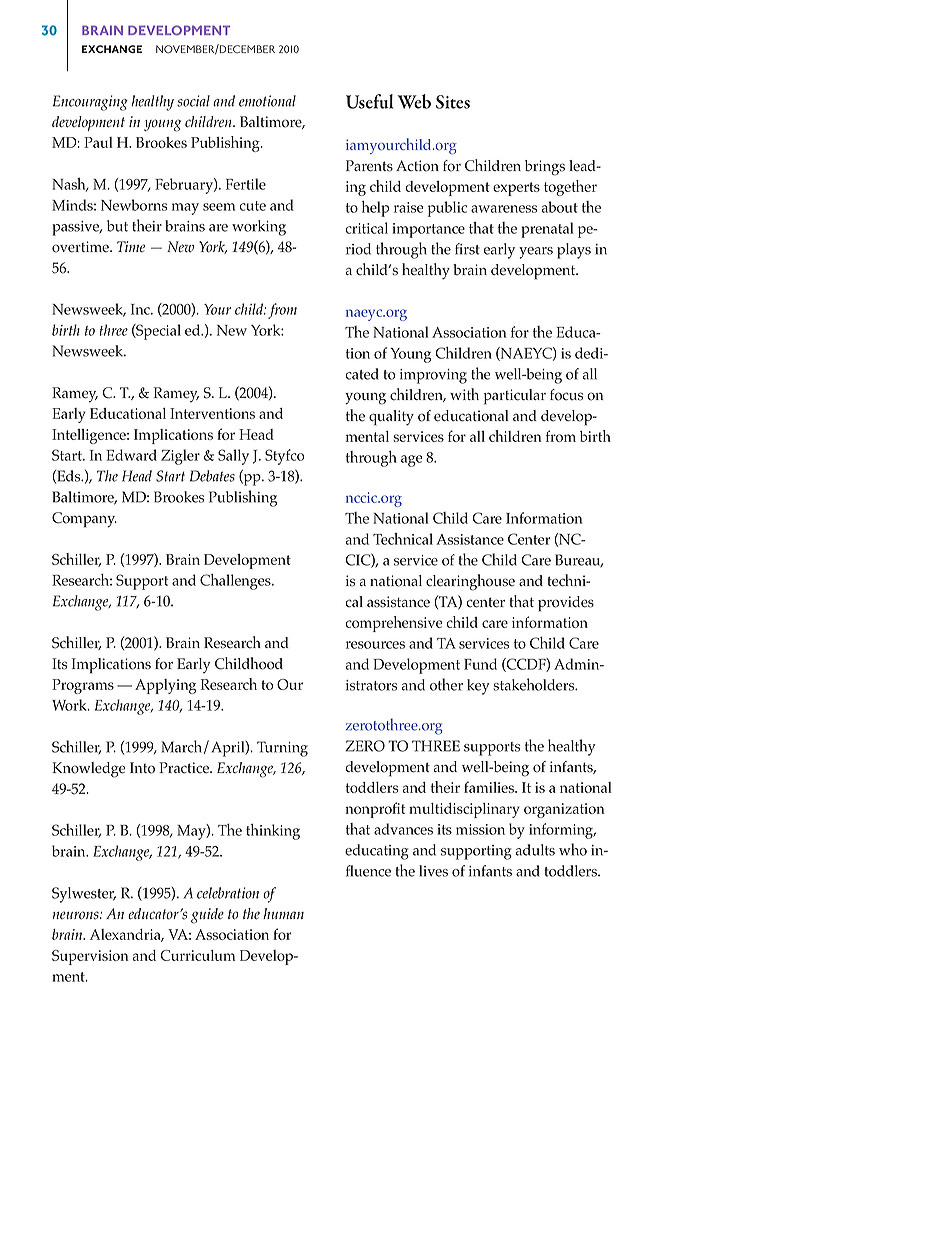 The width and height of the screenshot is (952, 1241). I want to click on Useful, so click(369, 101).
